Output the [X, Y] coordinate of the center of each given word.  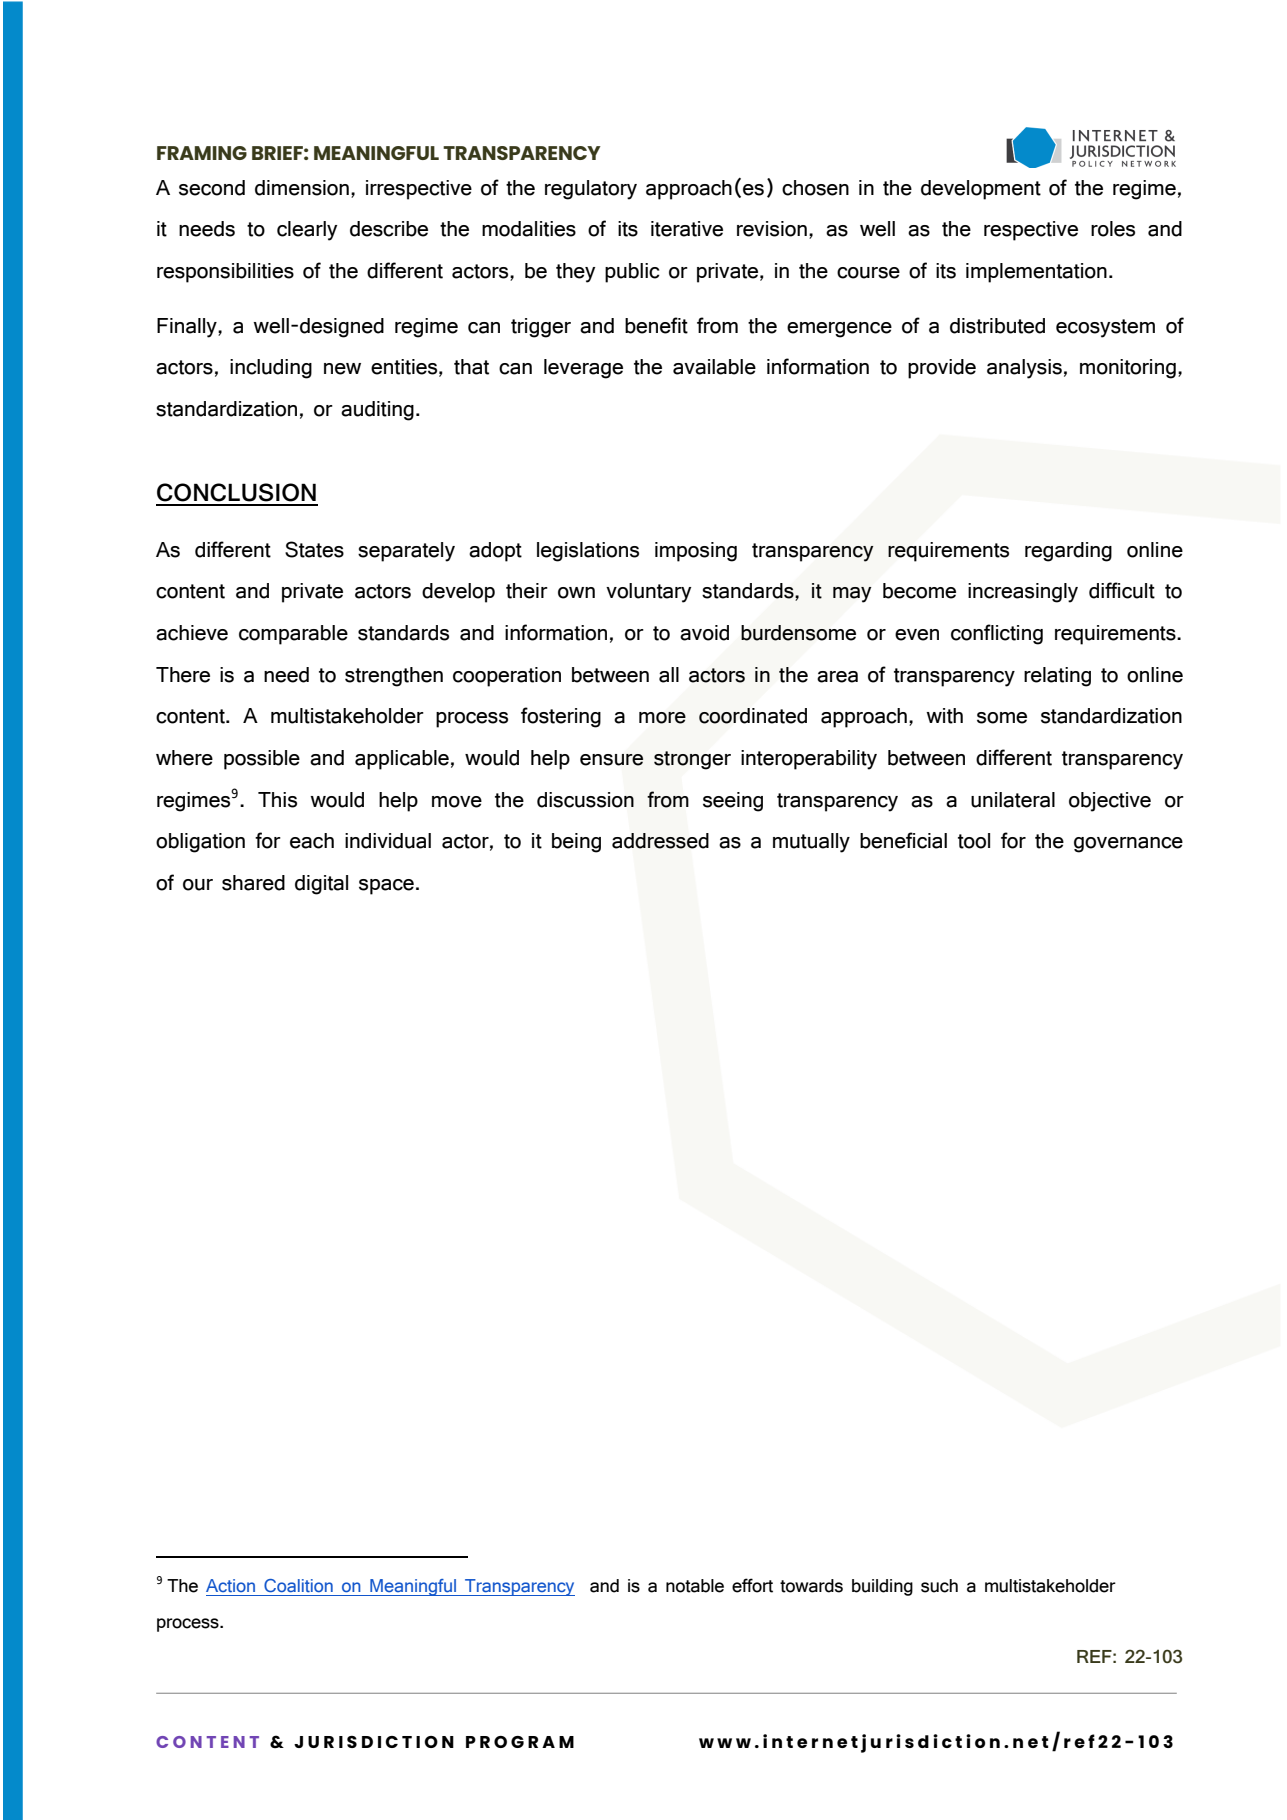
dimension [302, 188]
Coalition [298, 1586]
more [662, 718]
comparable [293, 635]
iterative [687, 229]
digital [321, 885]
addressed [660, 841]
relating [1057, 677]
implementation [1036, 273]
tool [974, 841]
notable [695, 1586]
